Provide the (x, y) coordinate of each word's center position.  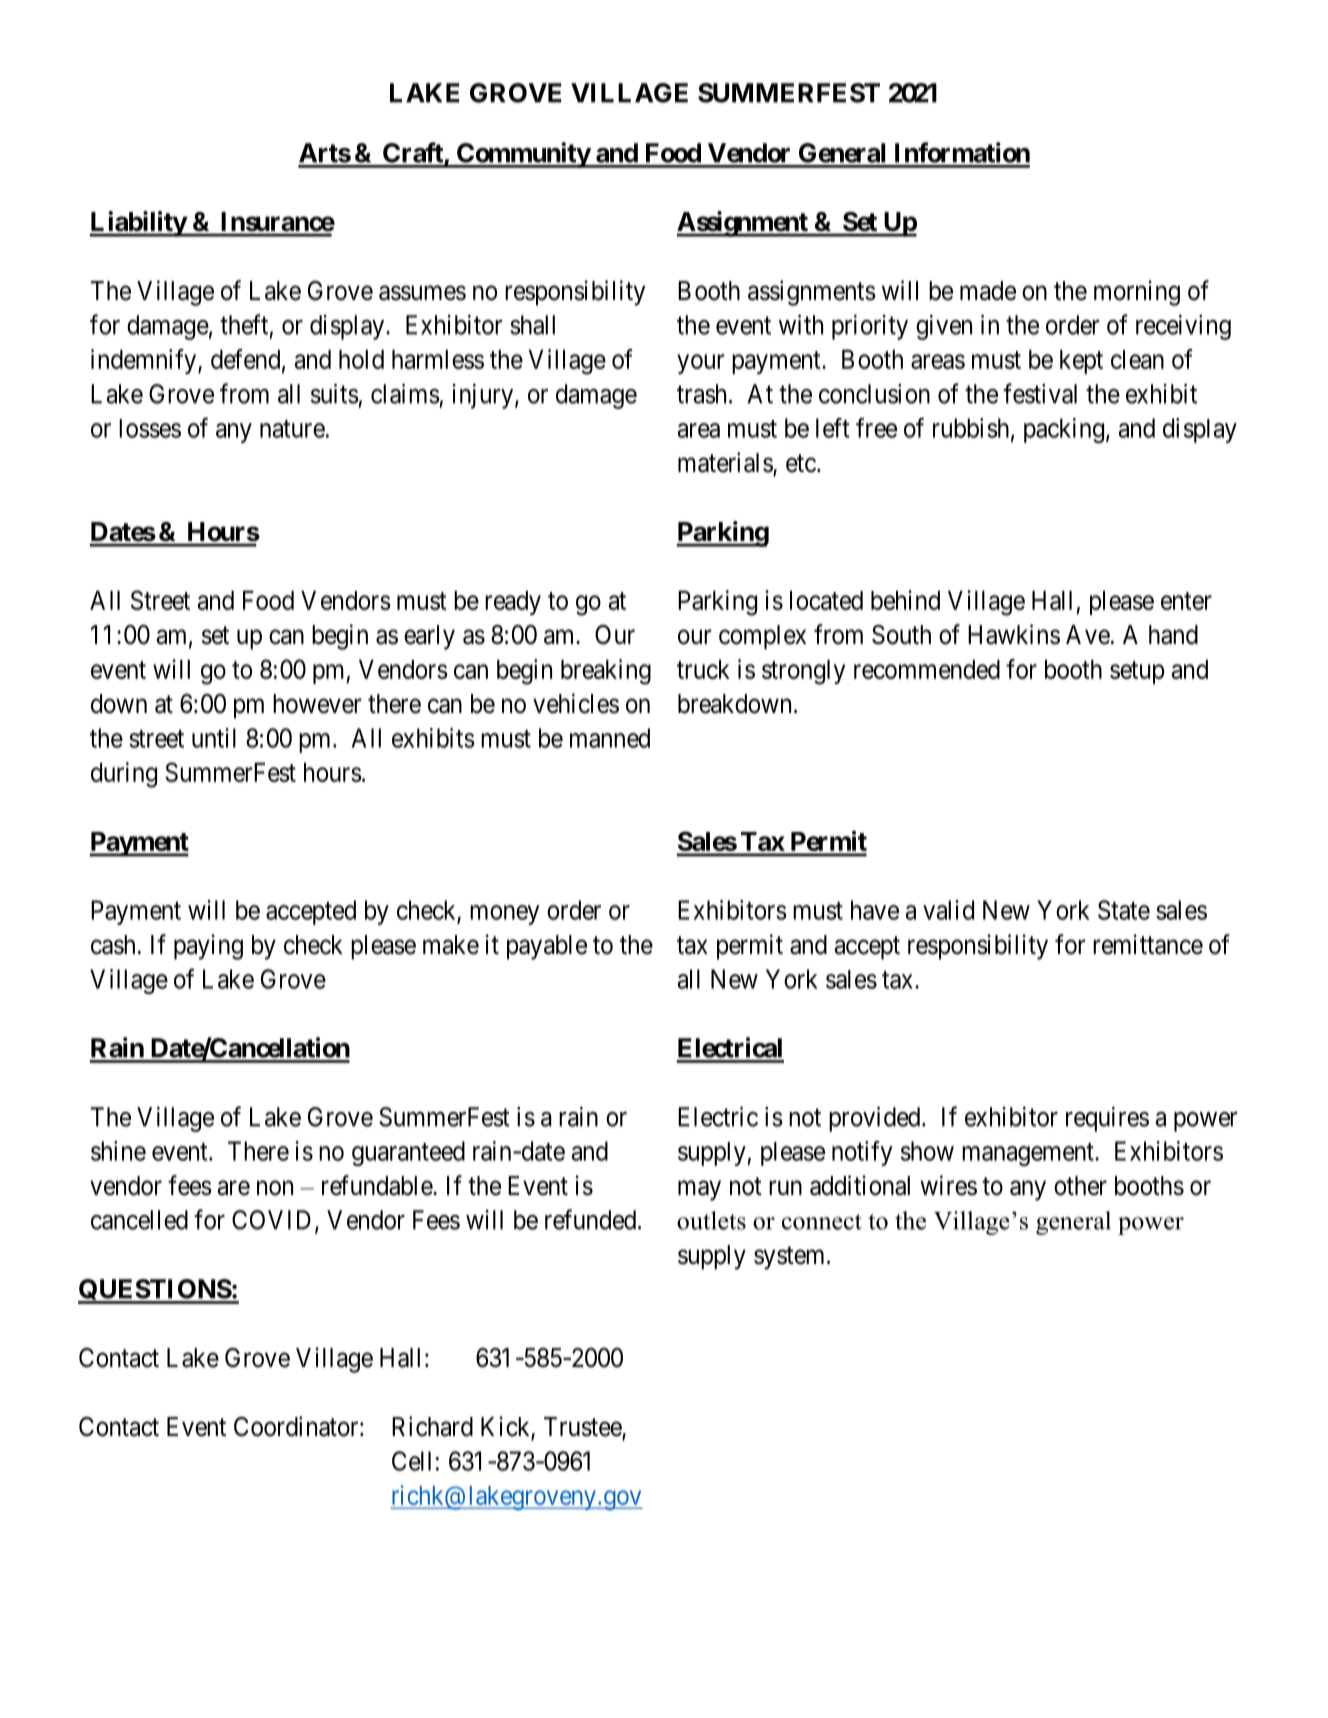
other (1080, 1186)
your (700, 364)
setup (1137, 672)
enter (1186, 601)
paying (208, 947)
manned (610, 738)
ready (513, 603)
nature (292, 429)
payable (547, 947)
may (699, 1191)
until (214, 738)
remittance (1148, 944)
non (275, 1188)
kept (1081, 362)
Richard (432, 1426)
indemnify (145, 361)
